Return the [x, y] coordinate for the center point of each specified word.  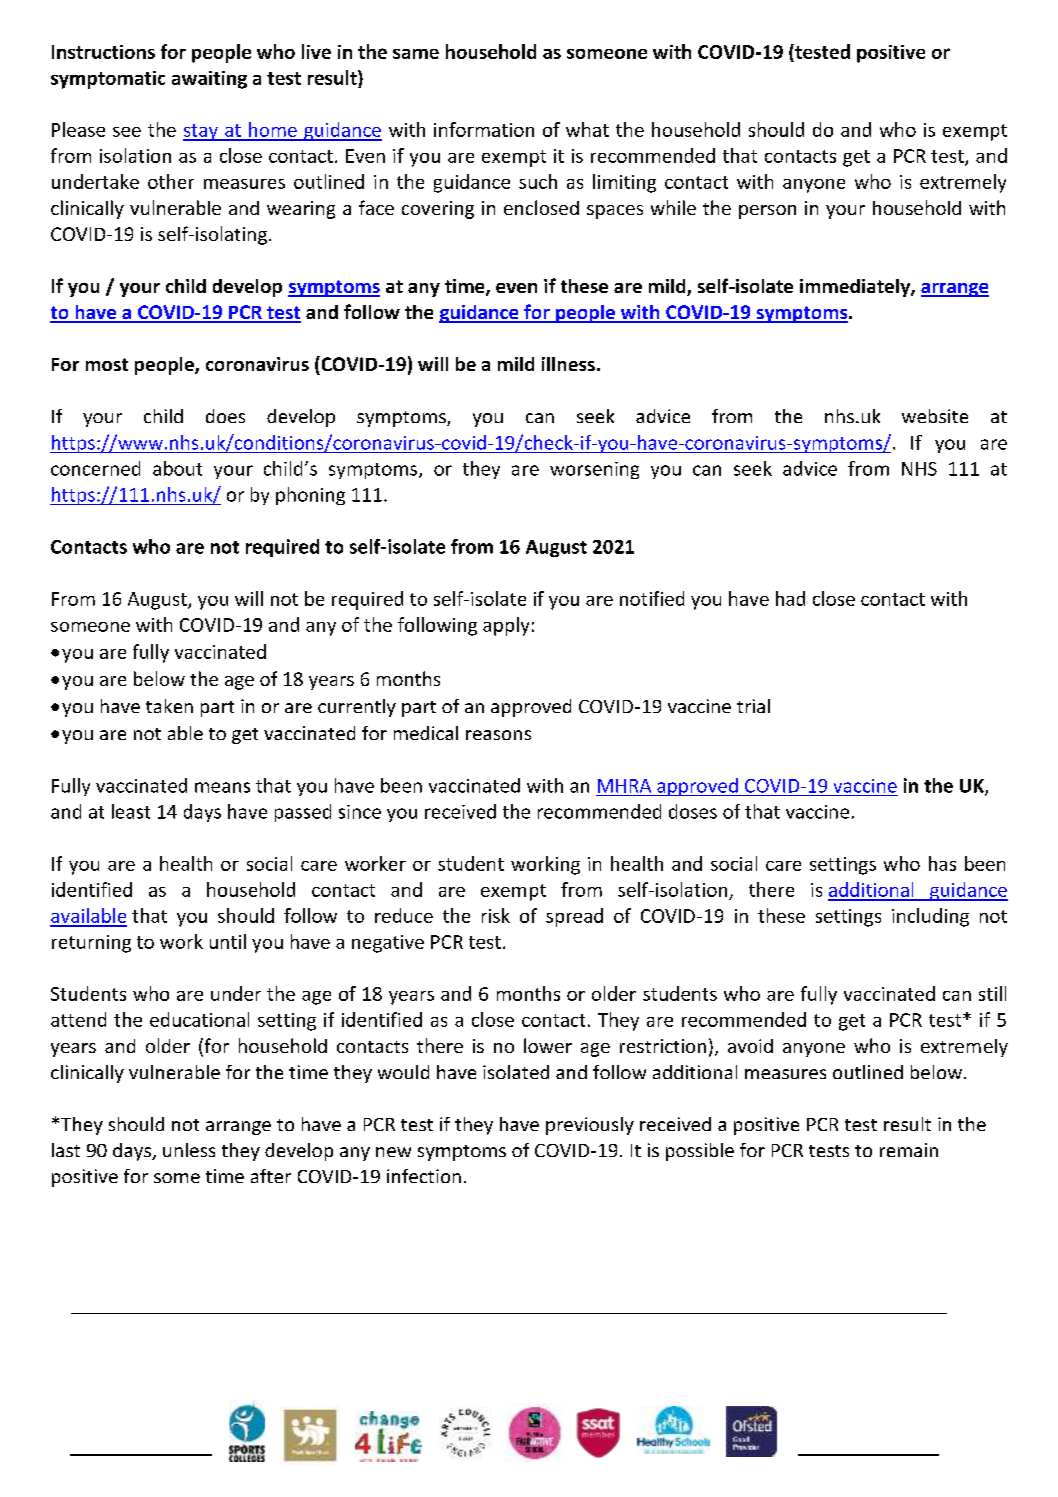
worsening [594, 470]
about [177, 468]
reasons [498, 735]
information [484, 129]
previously [590, 1126]
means [222, 787]
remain [909, 1150]
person [767, 212]
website [935, 416]
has [942, 863]
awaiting [209, 80]
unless [189, 1150]
